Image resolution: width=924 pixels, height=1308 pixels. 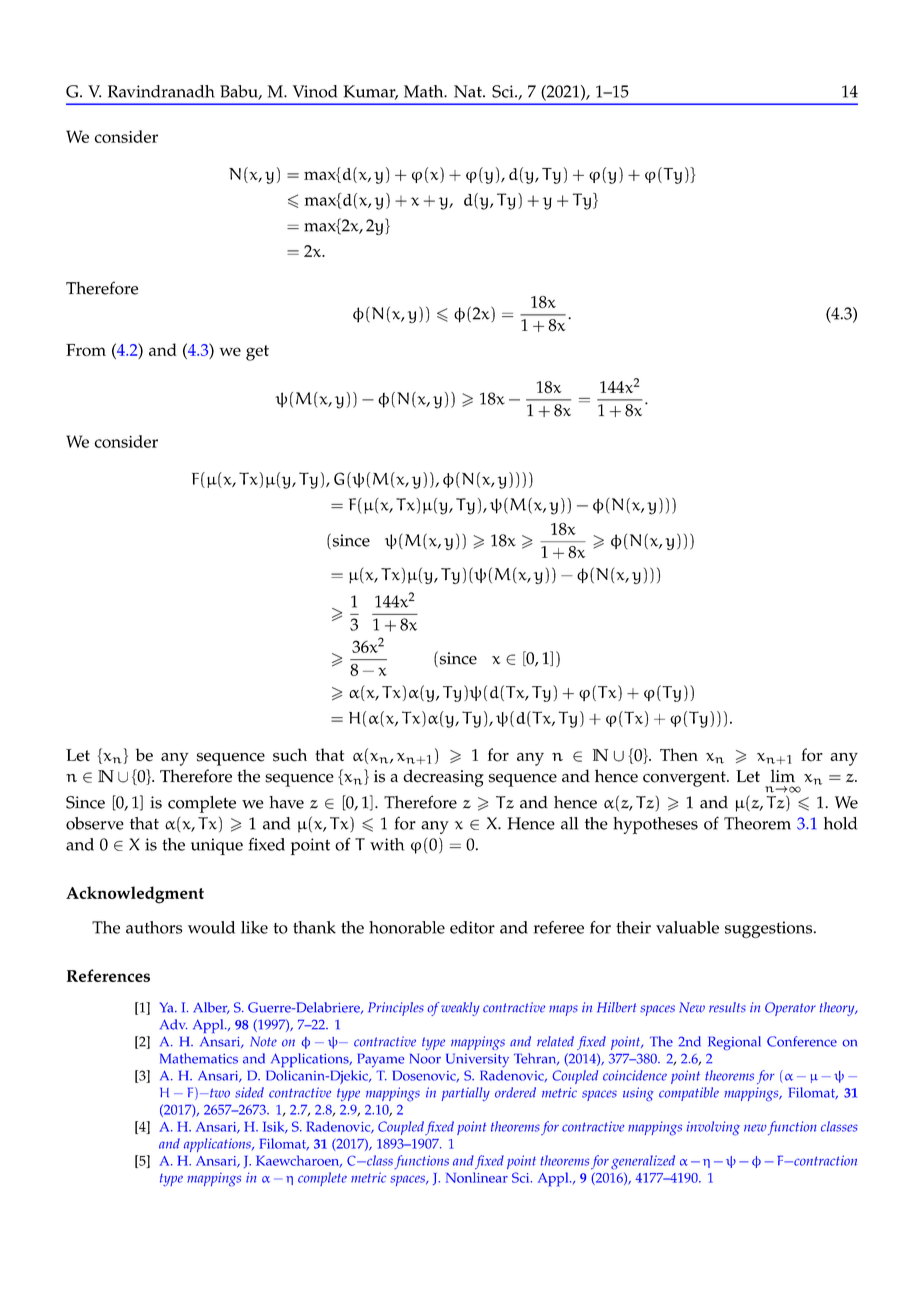 I want to click on convergent, so click(x=685, y=779).
